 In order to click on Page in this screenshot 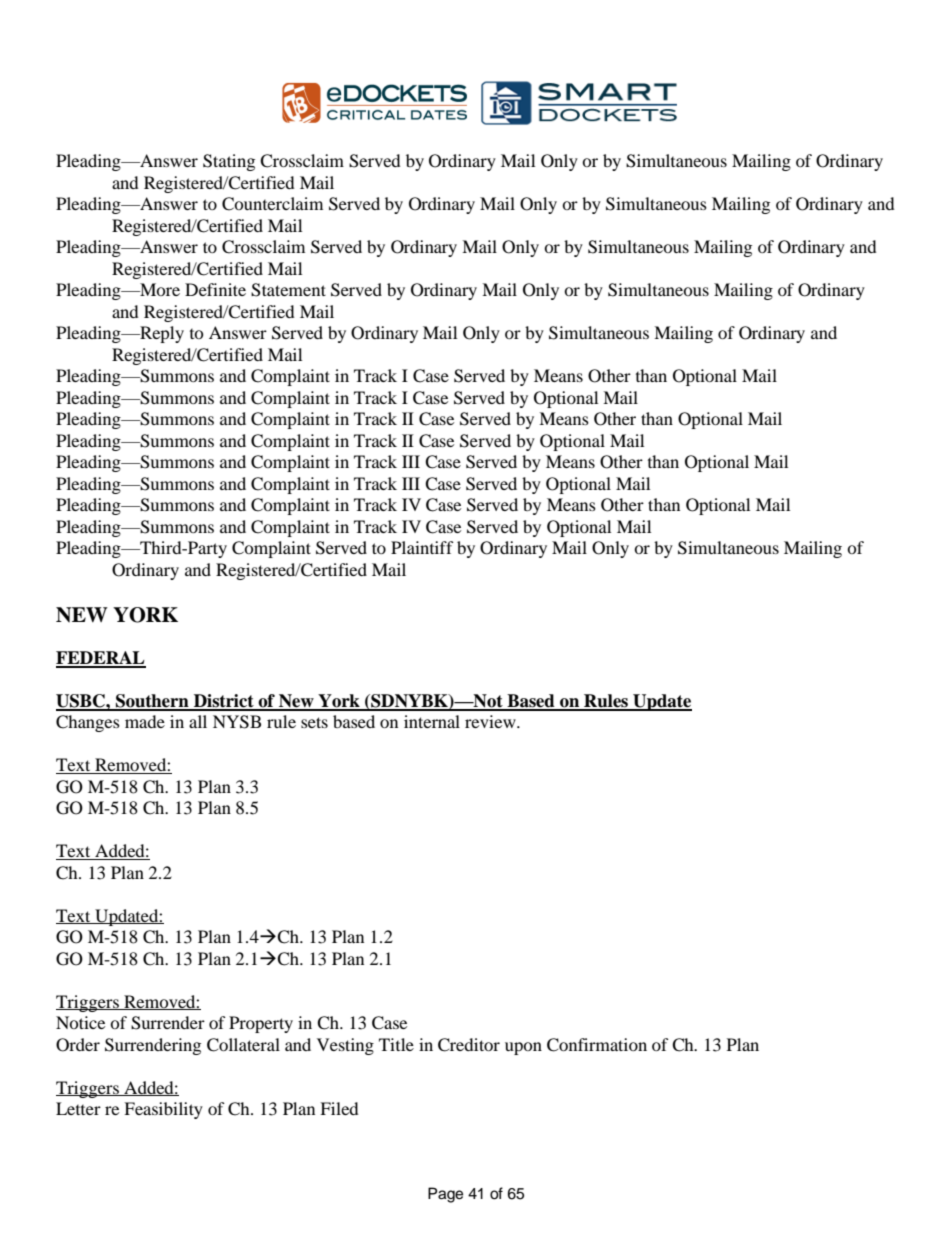, I will do `click(445, 1195)`.
